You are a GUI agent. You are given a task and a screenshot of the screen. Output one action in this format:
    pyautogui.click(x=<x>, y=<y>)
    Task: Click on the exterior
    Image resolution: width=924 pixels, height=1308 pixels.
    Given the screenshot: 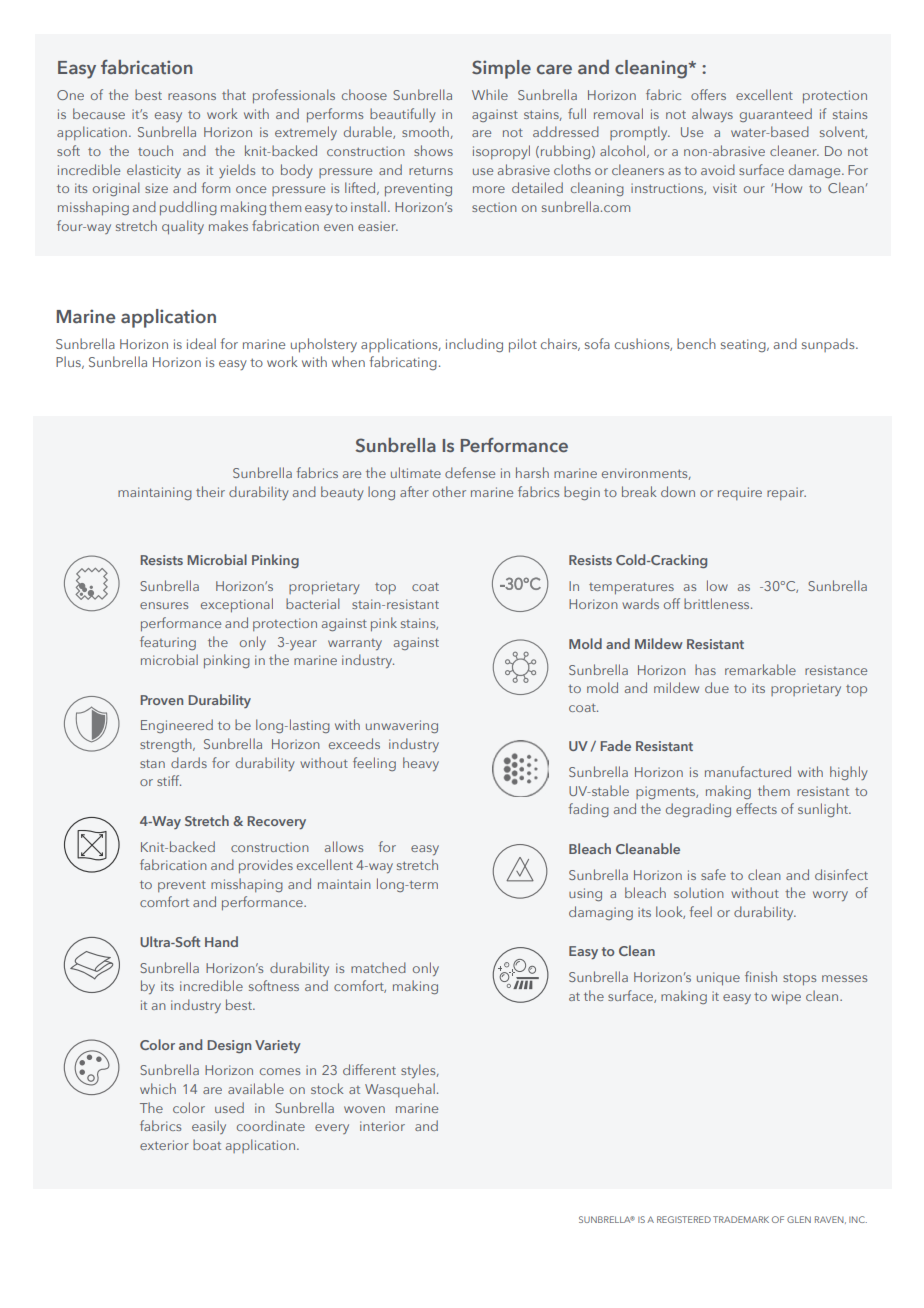 What is the action you would take?
    pyautogui.click(x=164, y=1145)
